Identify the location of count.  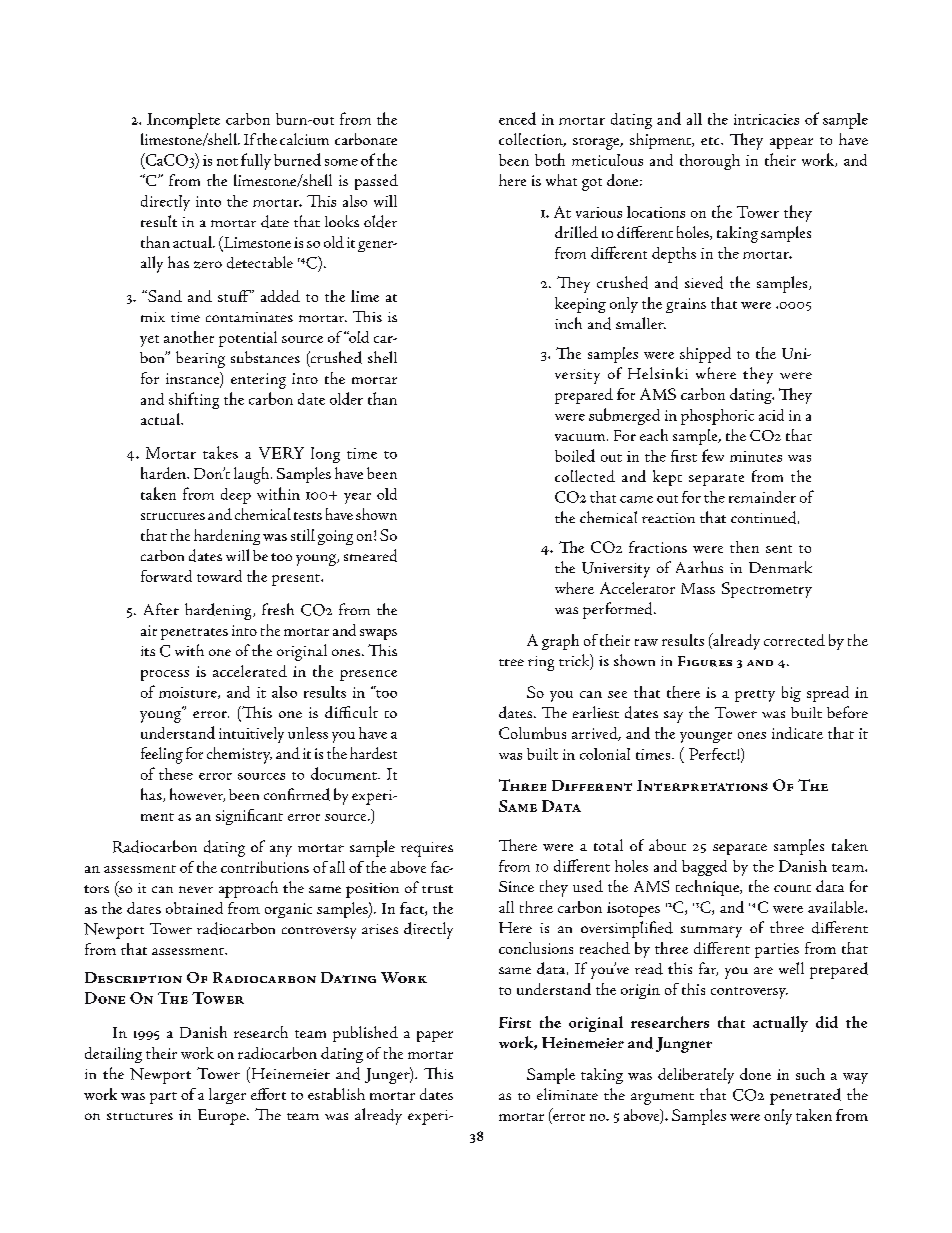
(792, 888).
